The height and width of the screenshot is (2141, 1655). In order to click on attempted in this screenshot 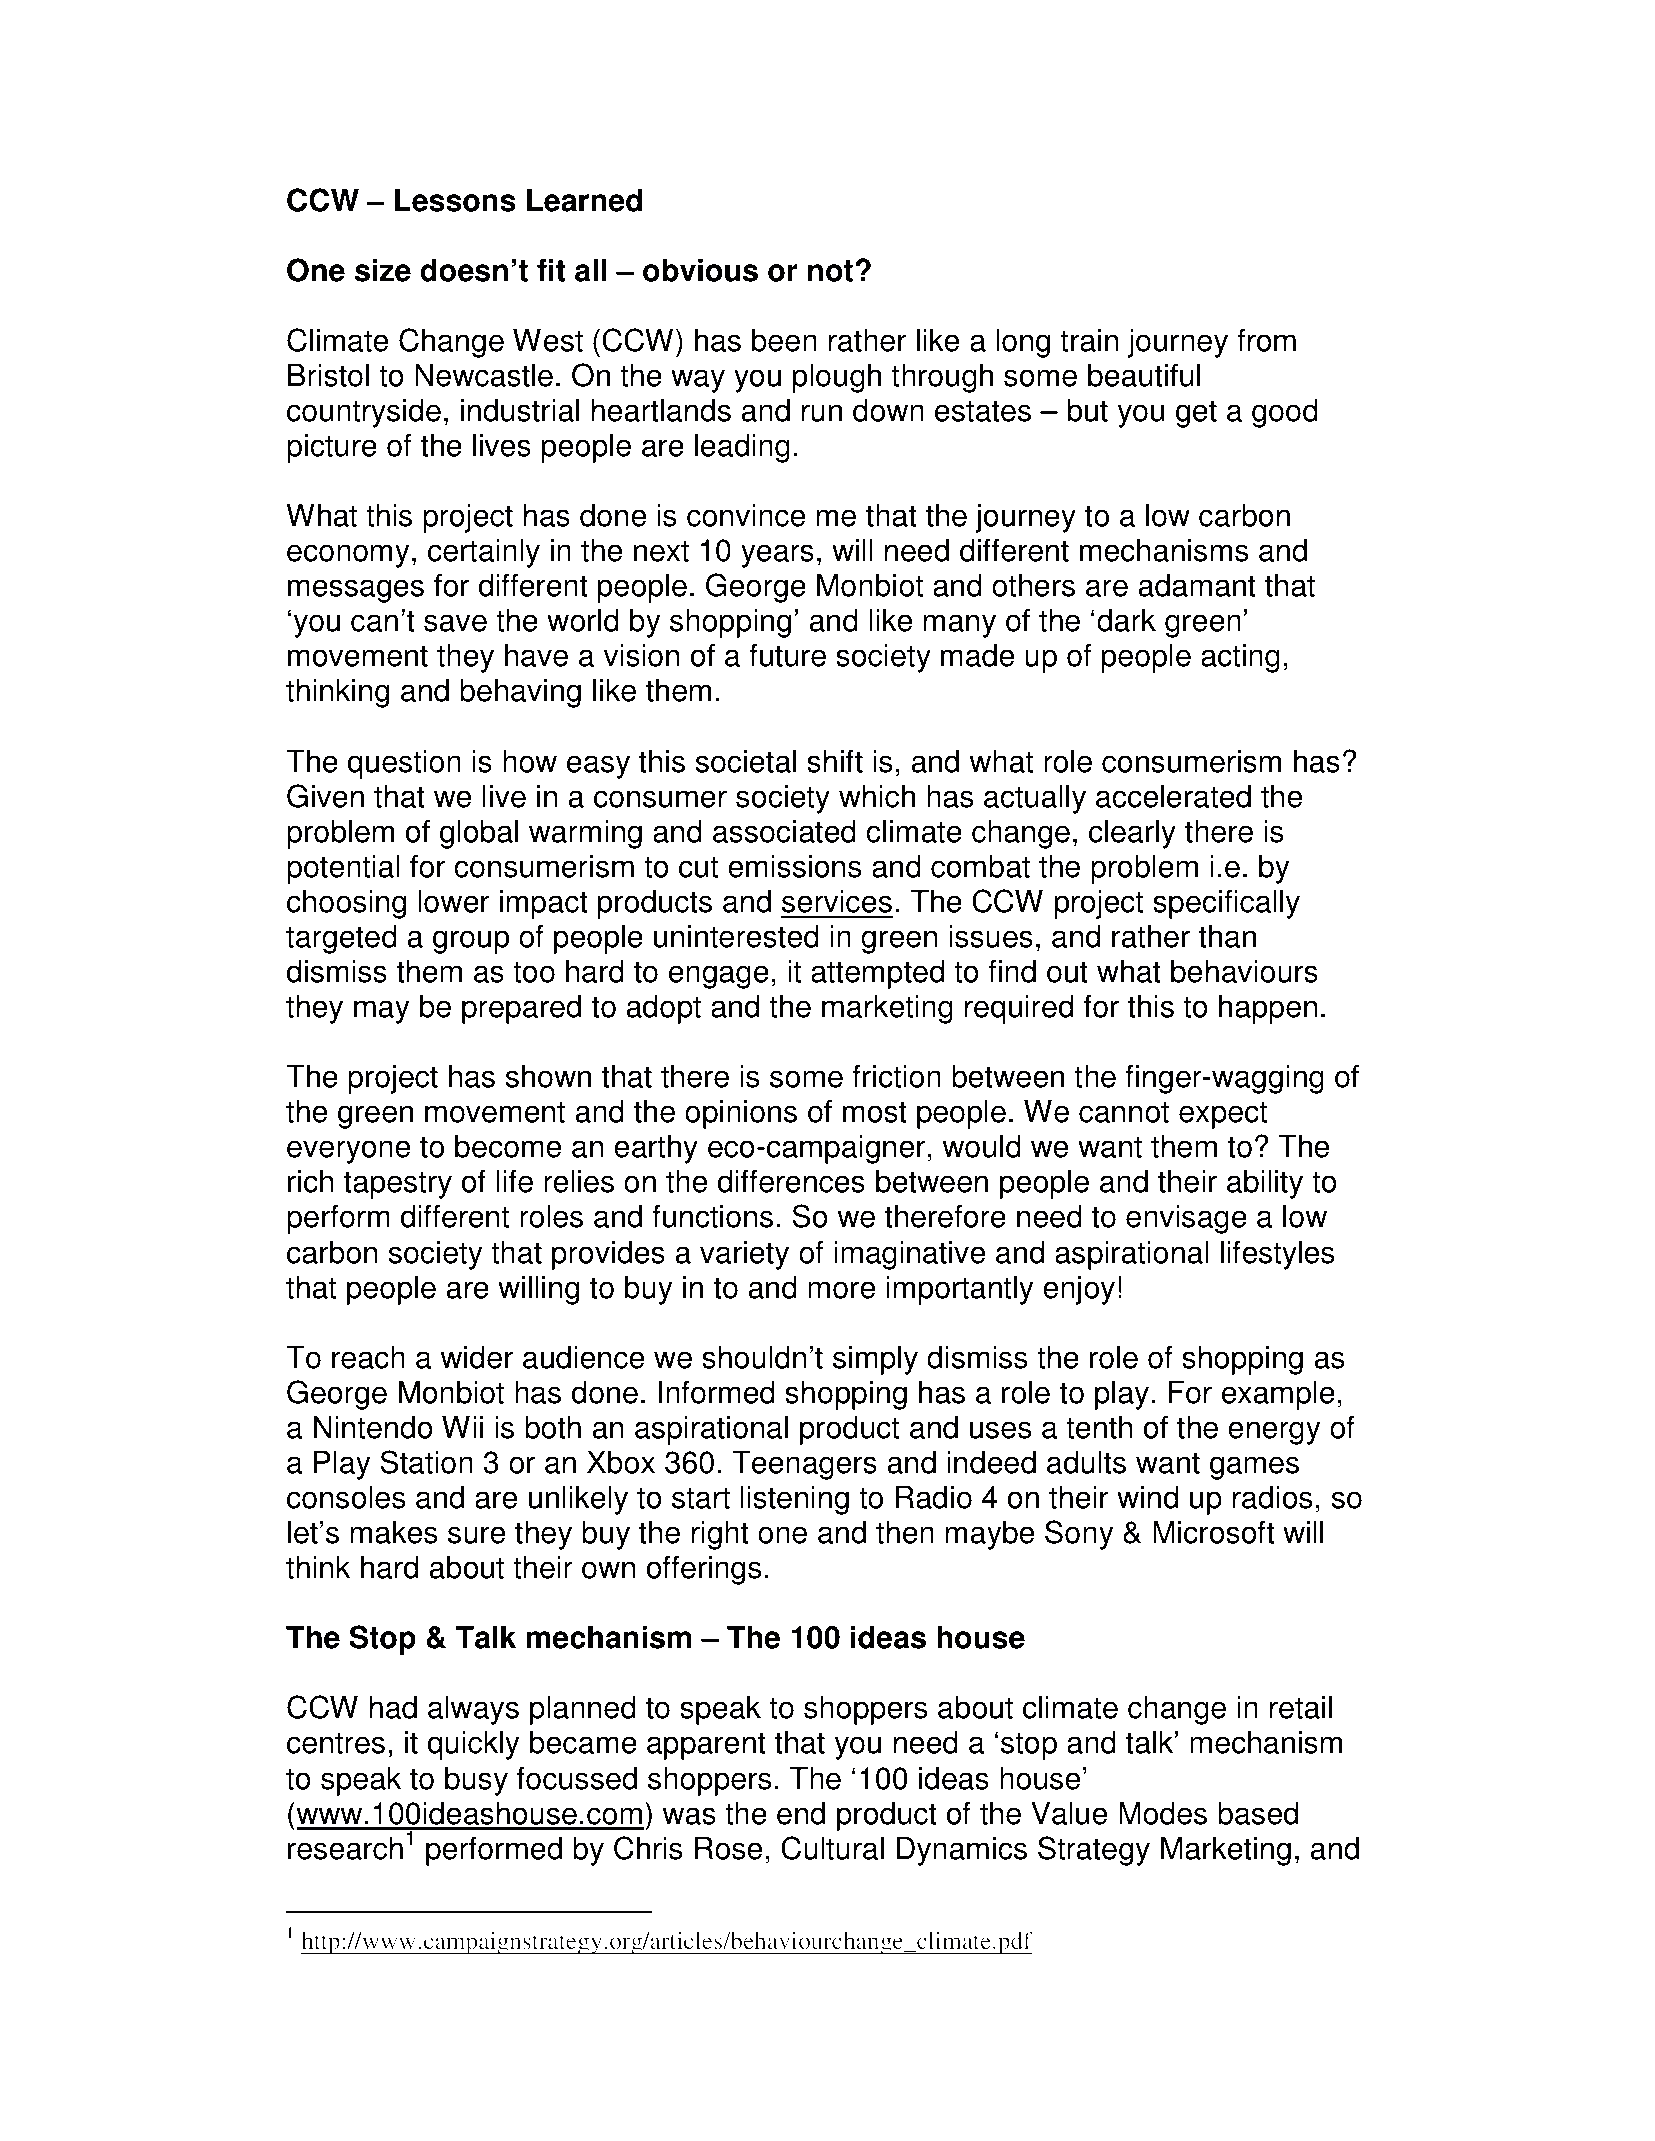, I will do `click(877, 974)`.
